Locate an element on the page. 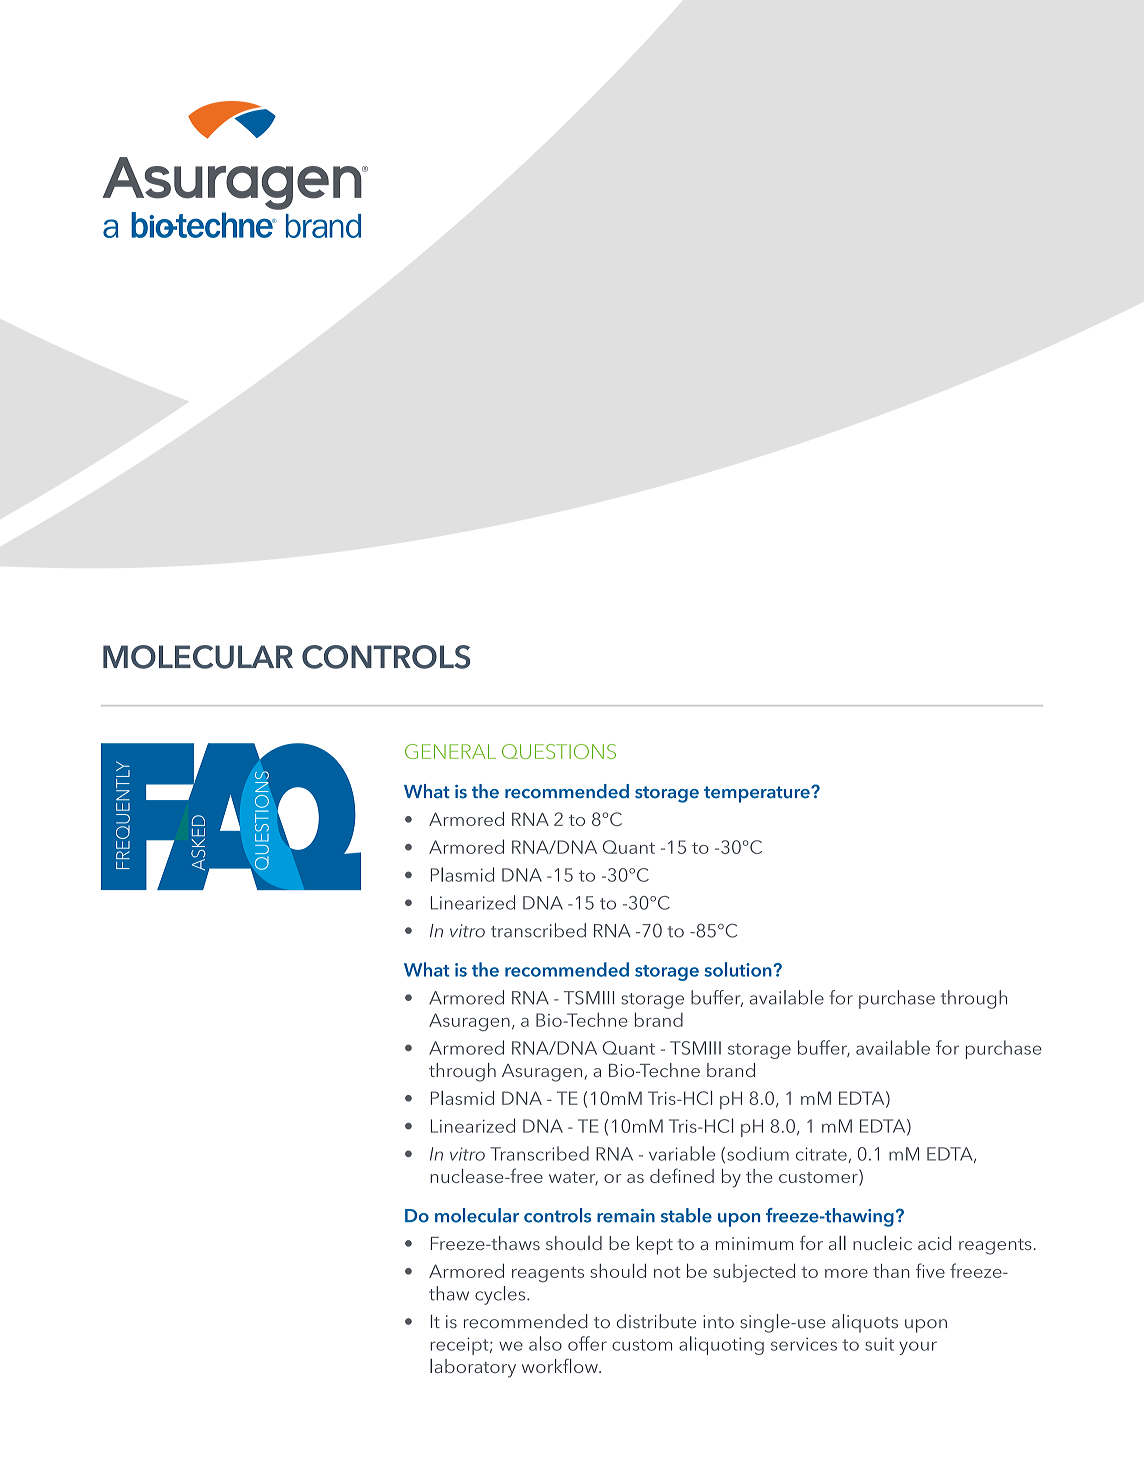 The image size is (1144, 1481). sodium is located at coordinates (758, 1153).
